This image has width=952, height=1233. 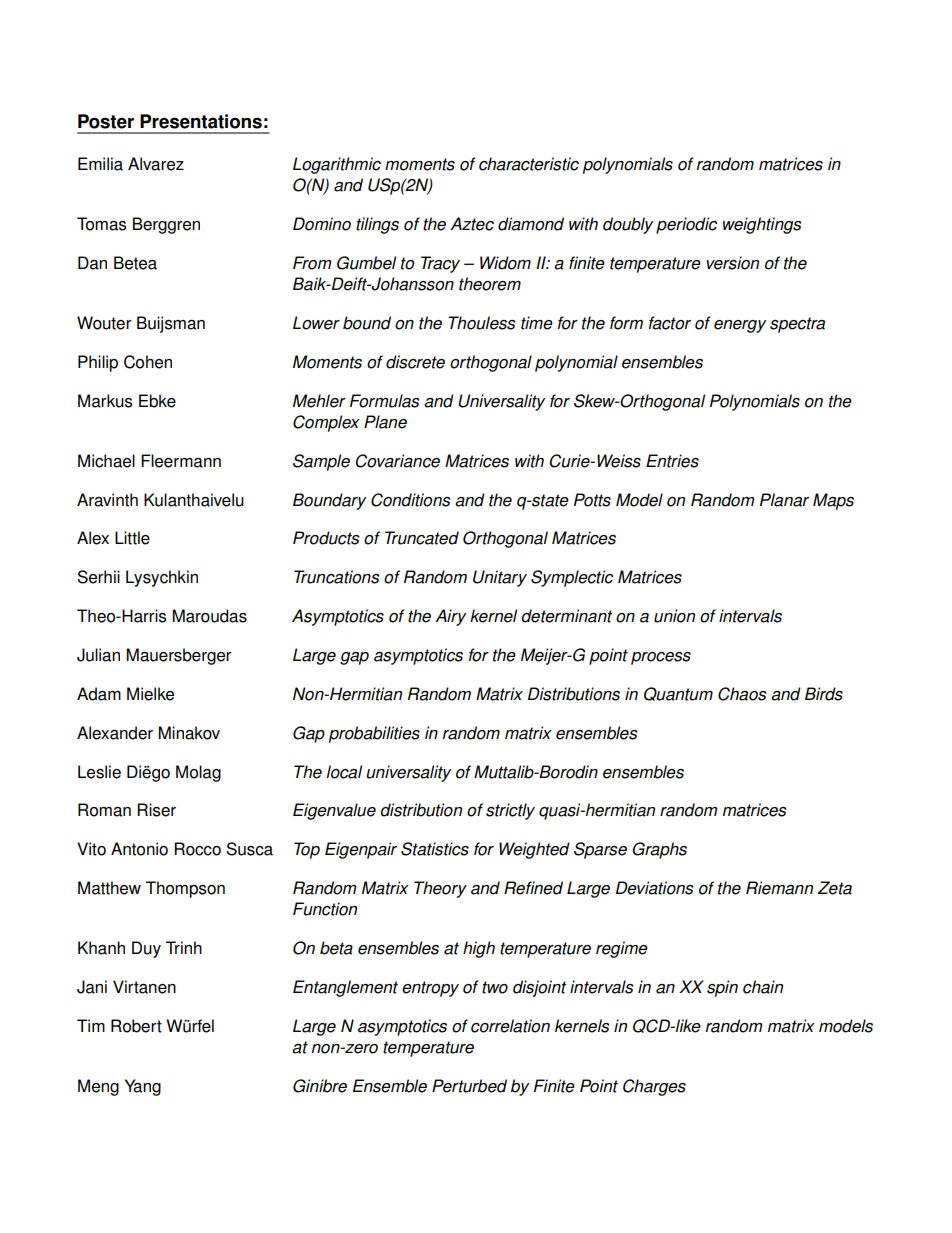 I want to click on Alvarez, so click(x=156, y=164).
